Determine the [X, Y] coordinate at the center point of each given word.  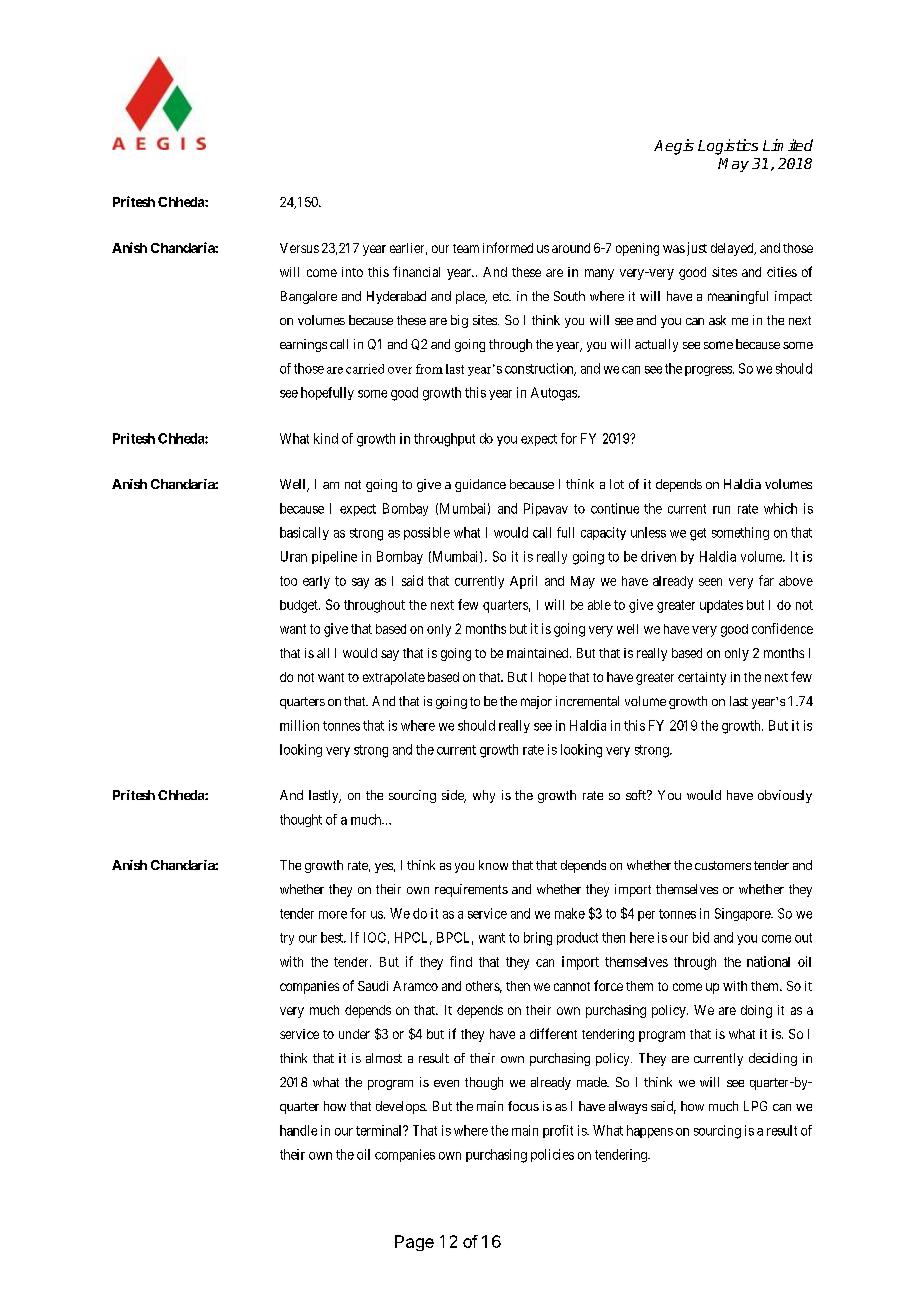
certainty [702, 678]
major [536, 702]
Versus [299, 248]
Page [414, 1243]
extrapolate [394, 678]
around [571, 248]
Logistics [728, 147]
